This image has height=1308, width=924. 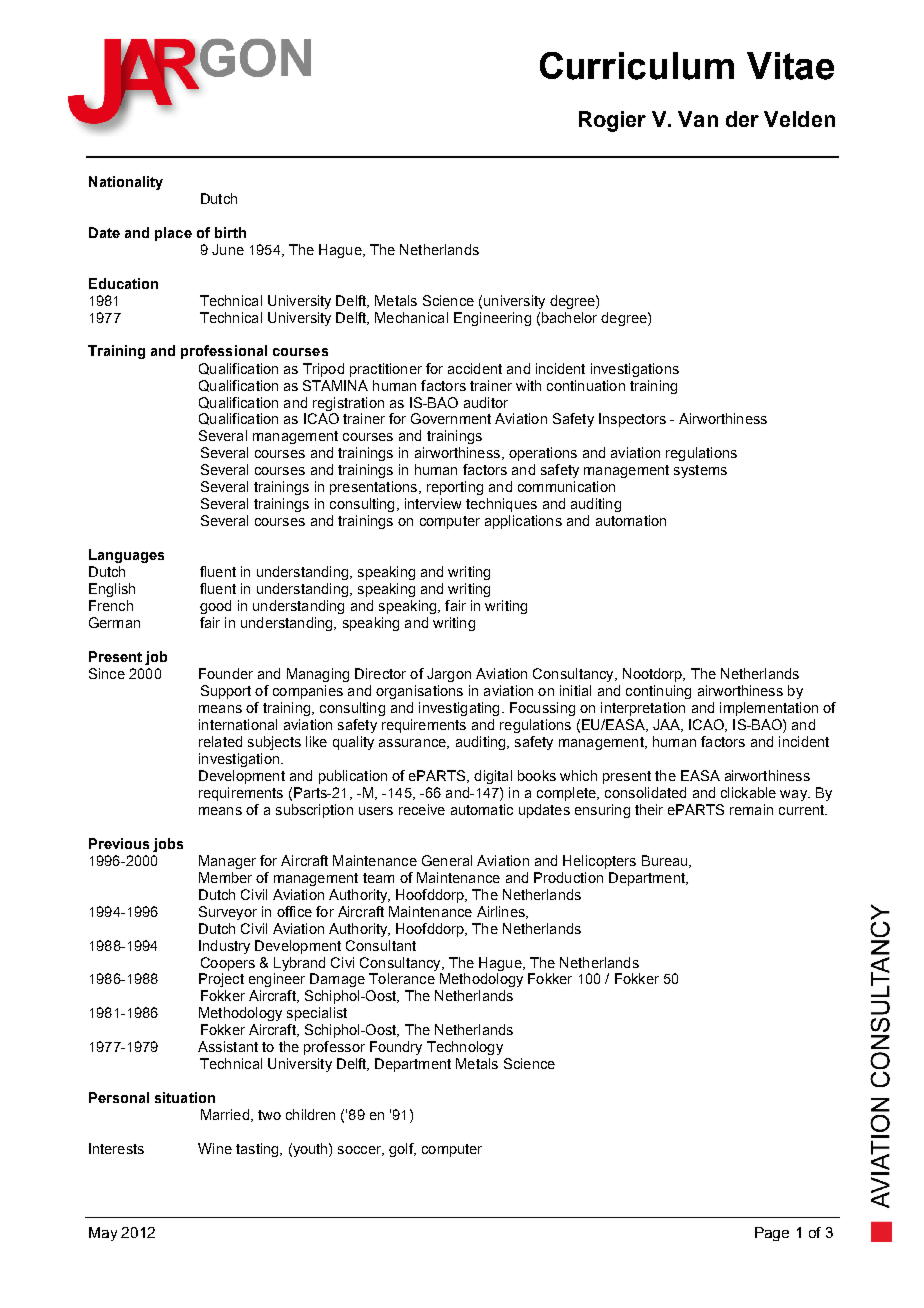 I want to click on Rogier, so click(x=612, y=121).
